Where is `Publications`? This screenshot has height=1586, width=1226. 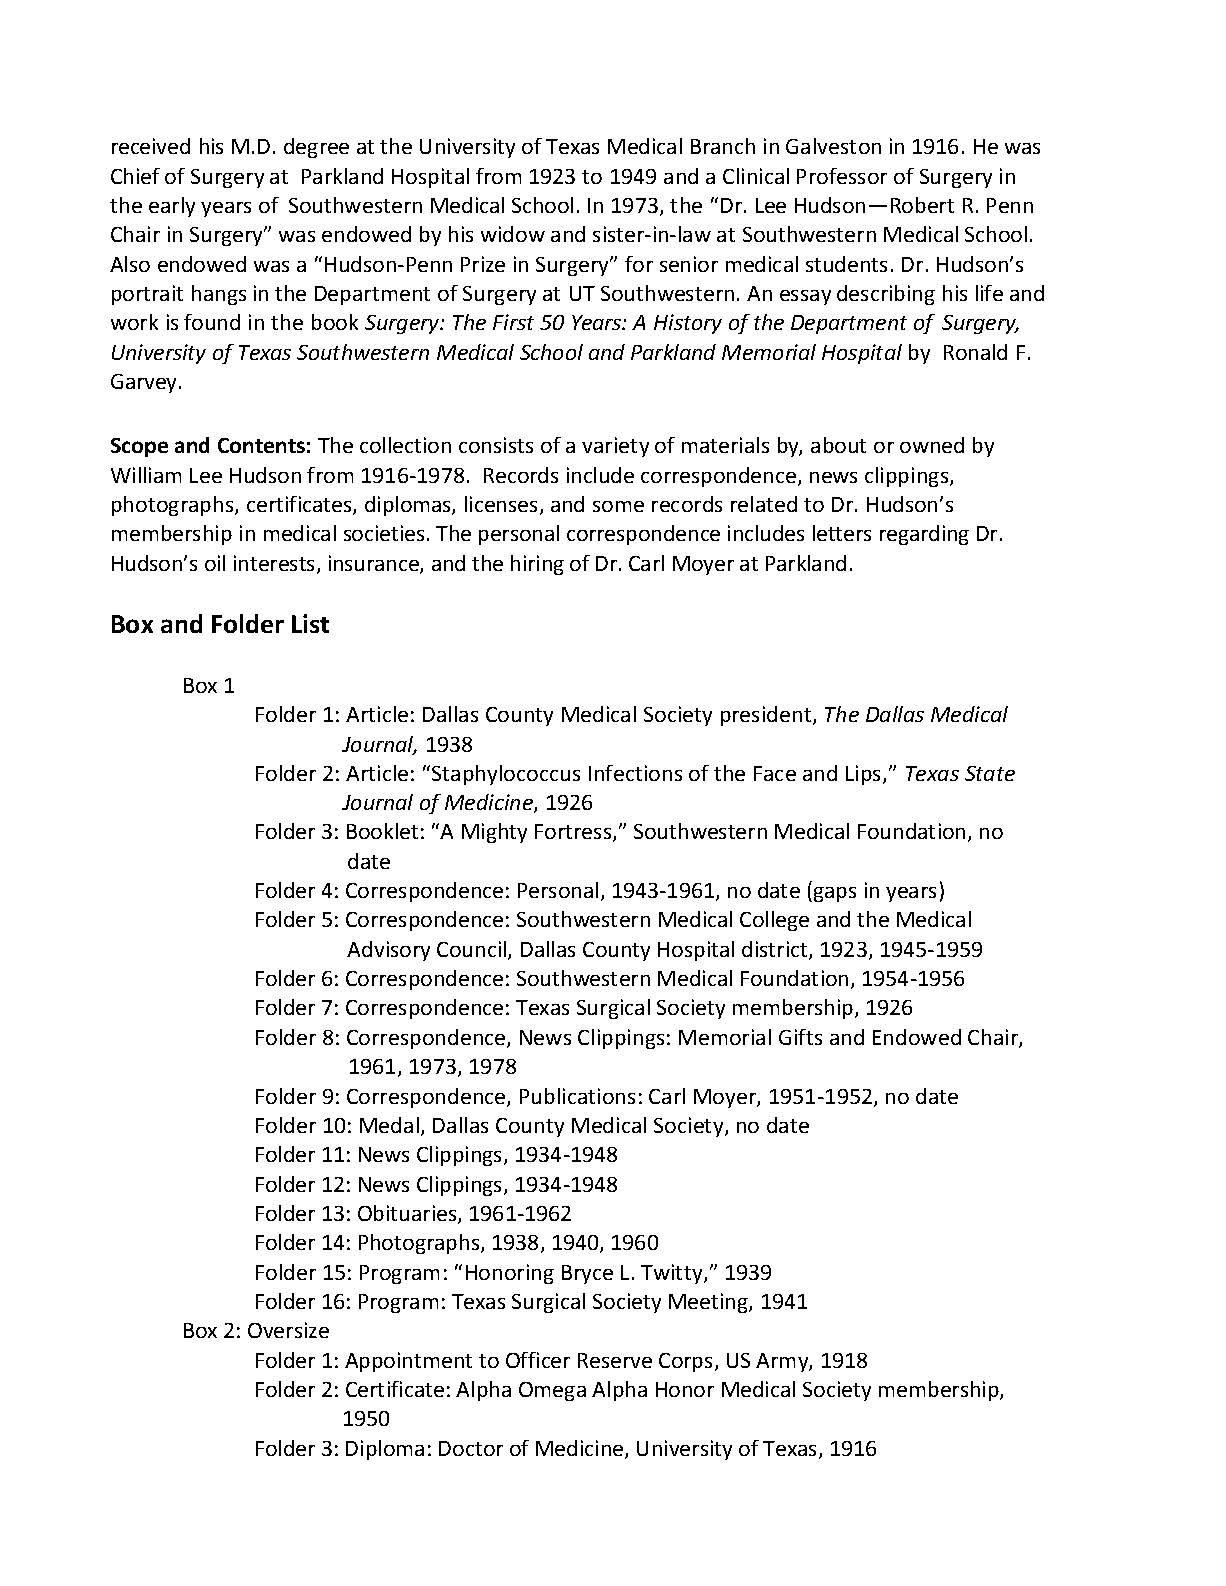
Publications is located at coordinates (577, 1096).
